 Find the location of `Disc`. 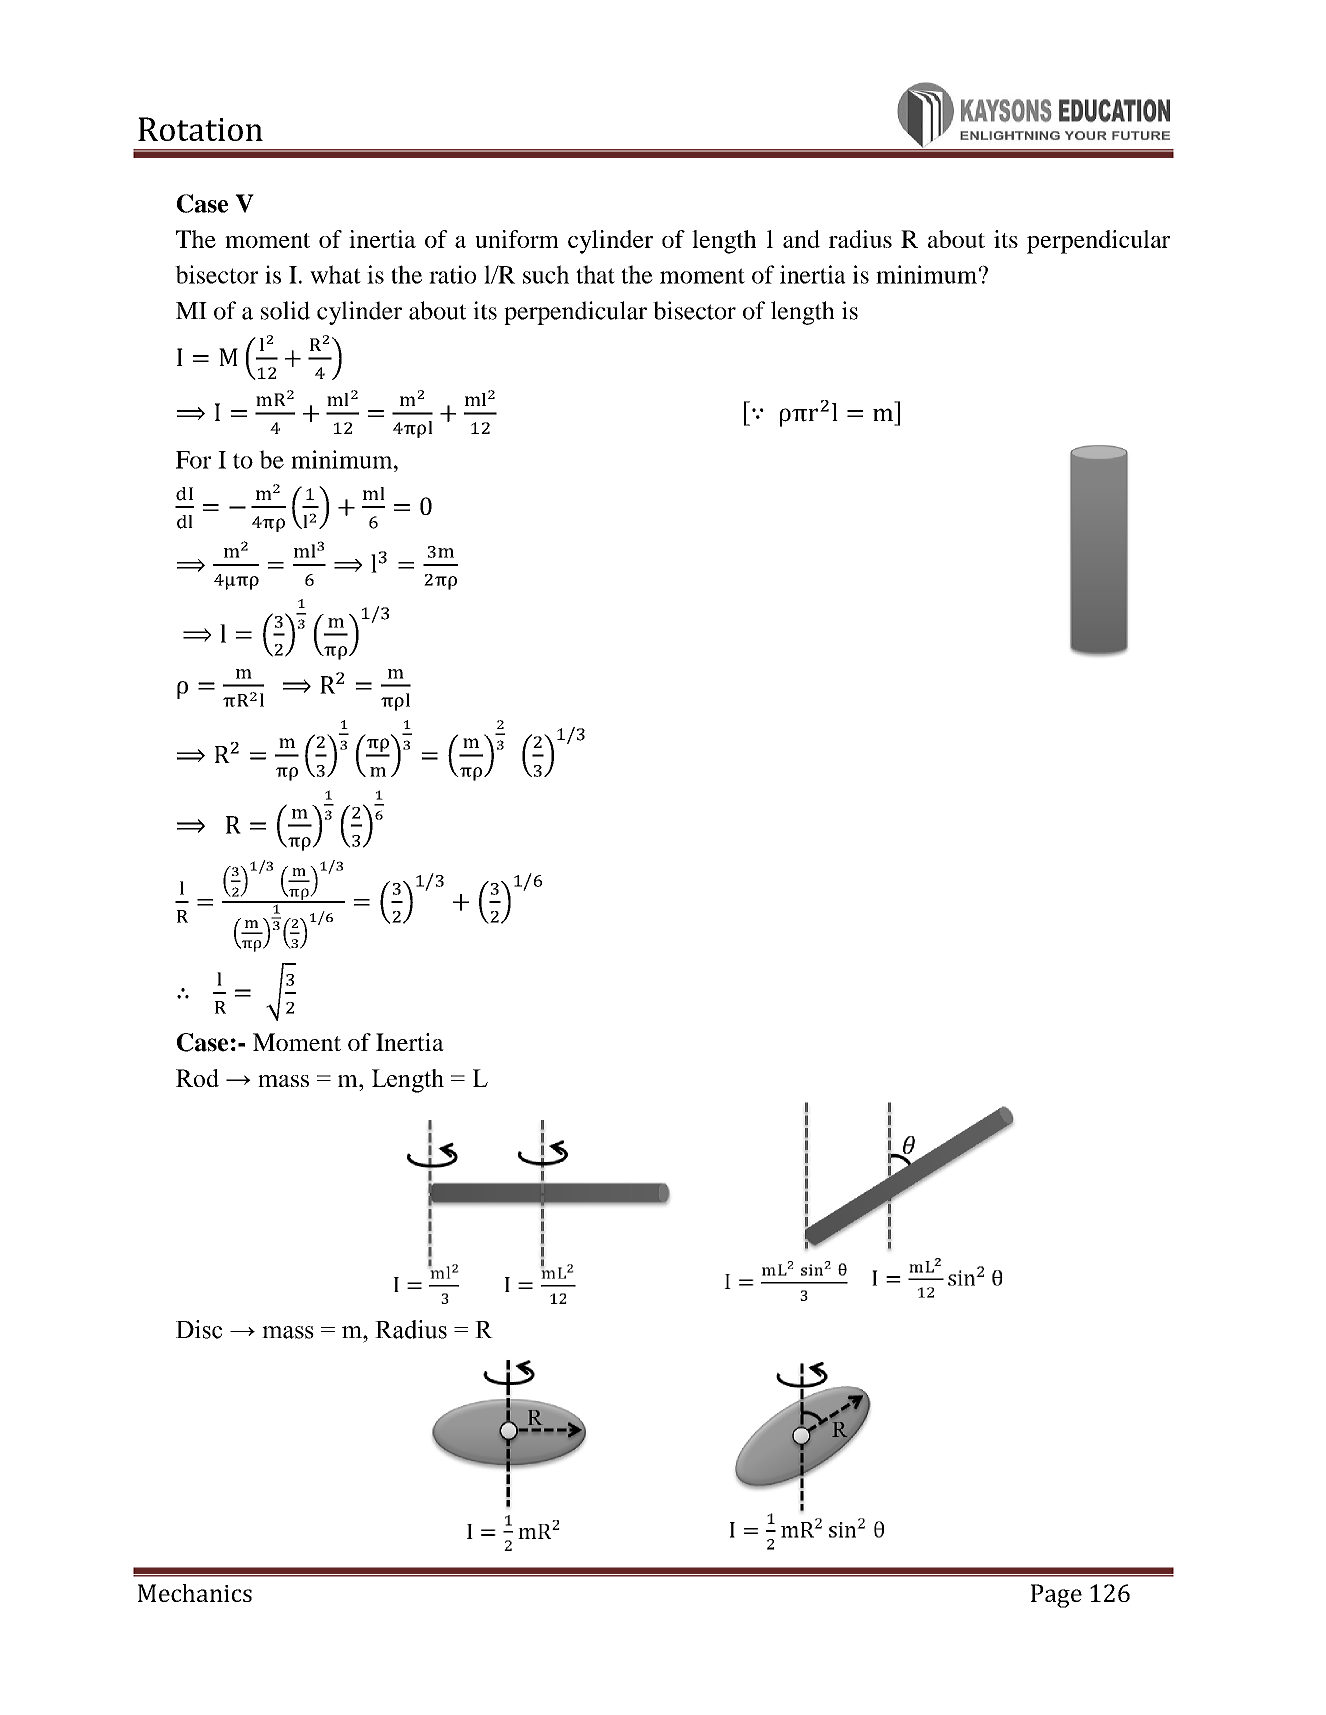

Disc is located at coordinates (199, 1329).
